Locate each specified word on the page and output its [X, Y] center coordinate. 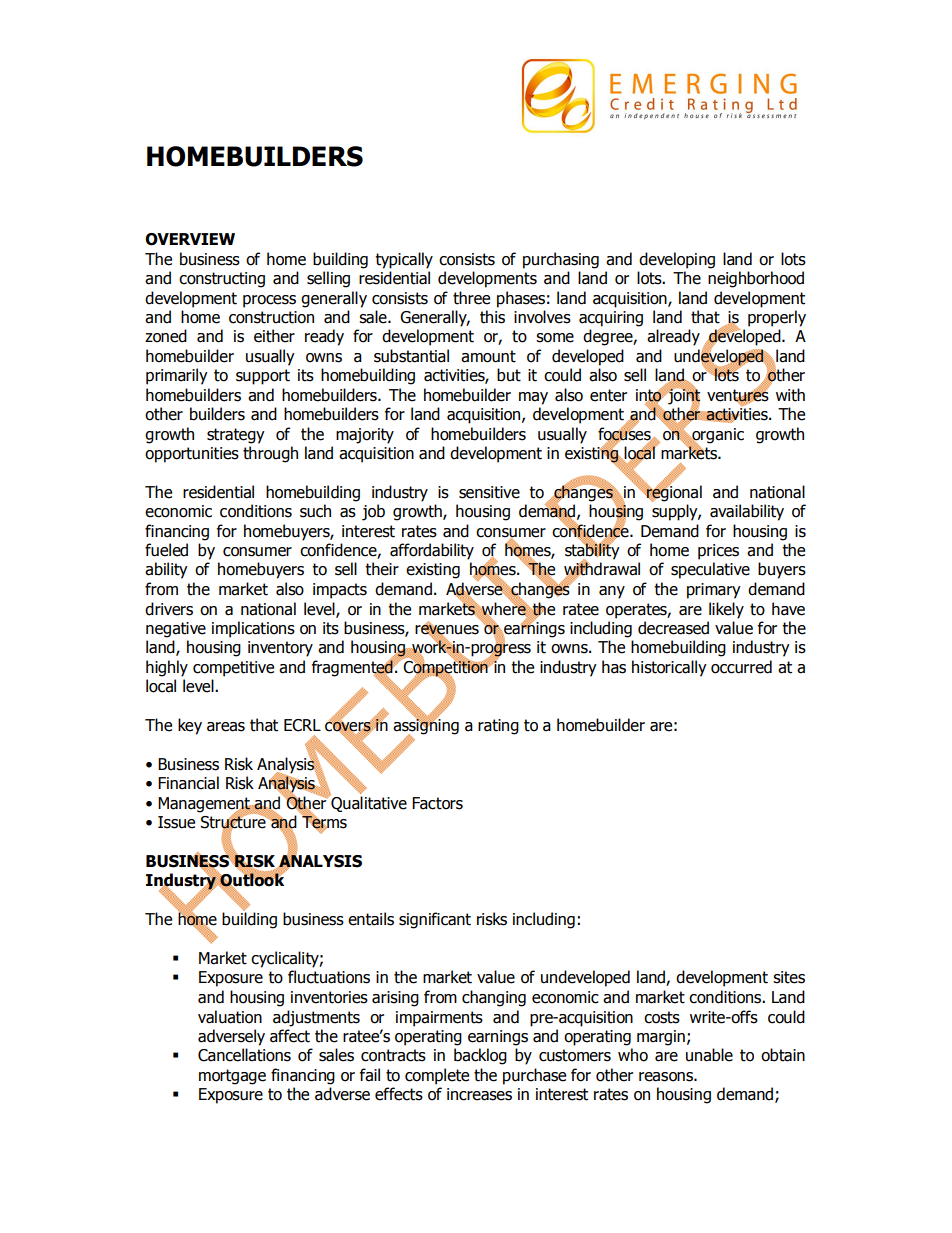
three [471, 298]
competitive [233, 669]
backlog [480, 1056]
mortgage [232, 1077]
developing [677, 260]
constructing [222, 280]
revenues [447, 629]
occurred [741, 667]
